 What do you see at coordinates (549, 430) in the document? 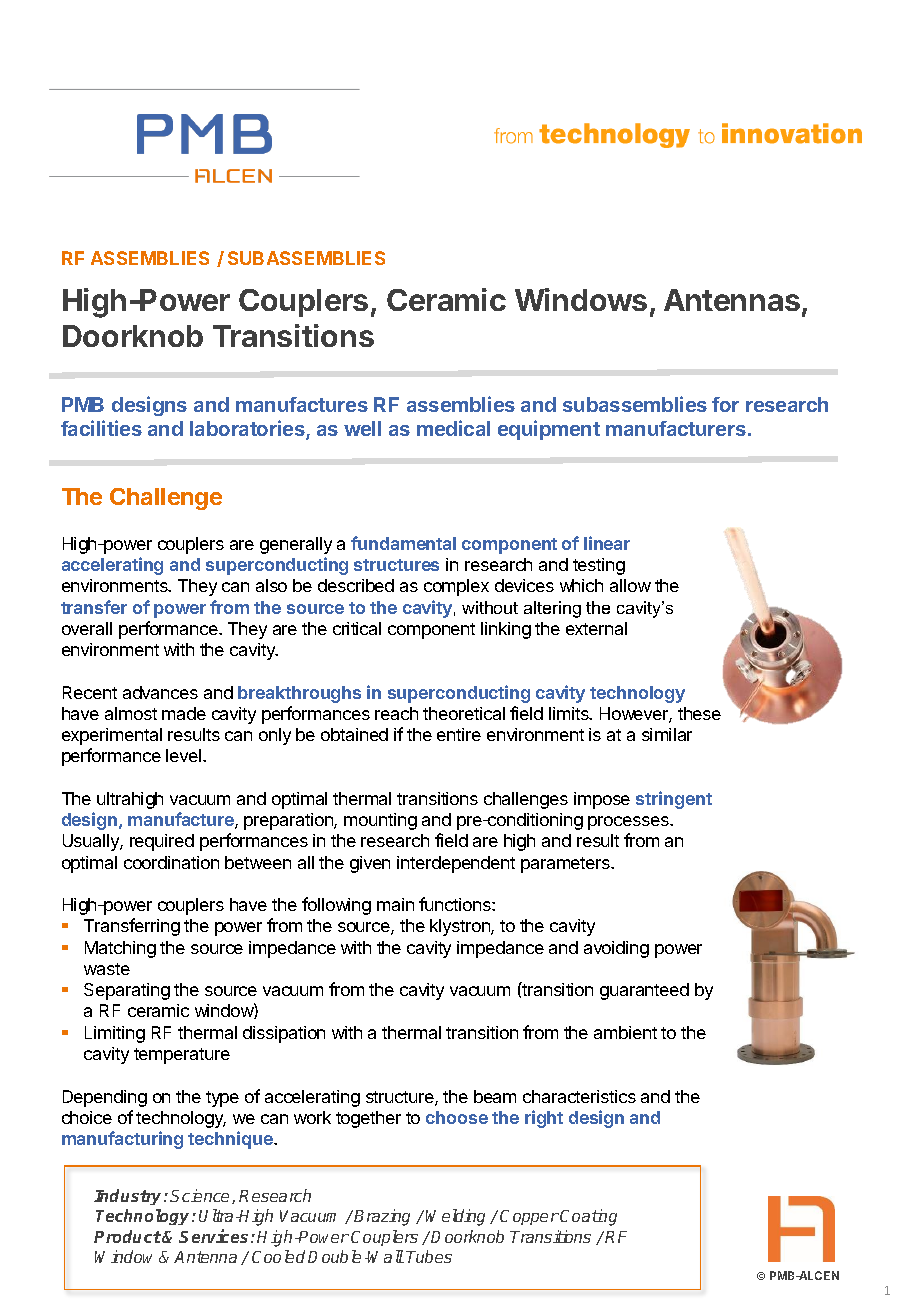
I see `equipment` at bounding box center [549, 430].
